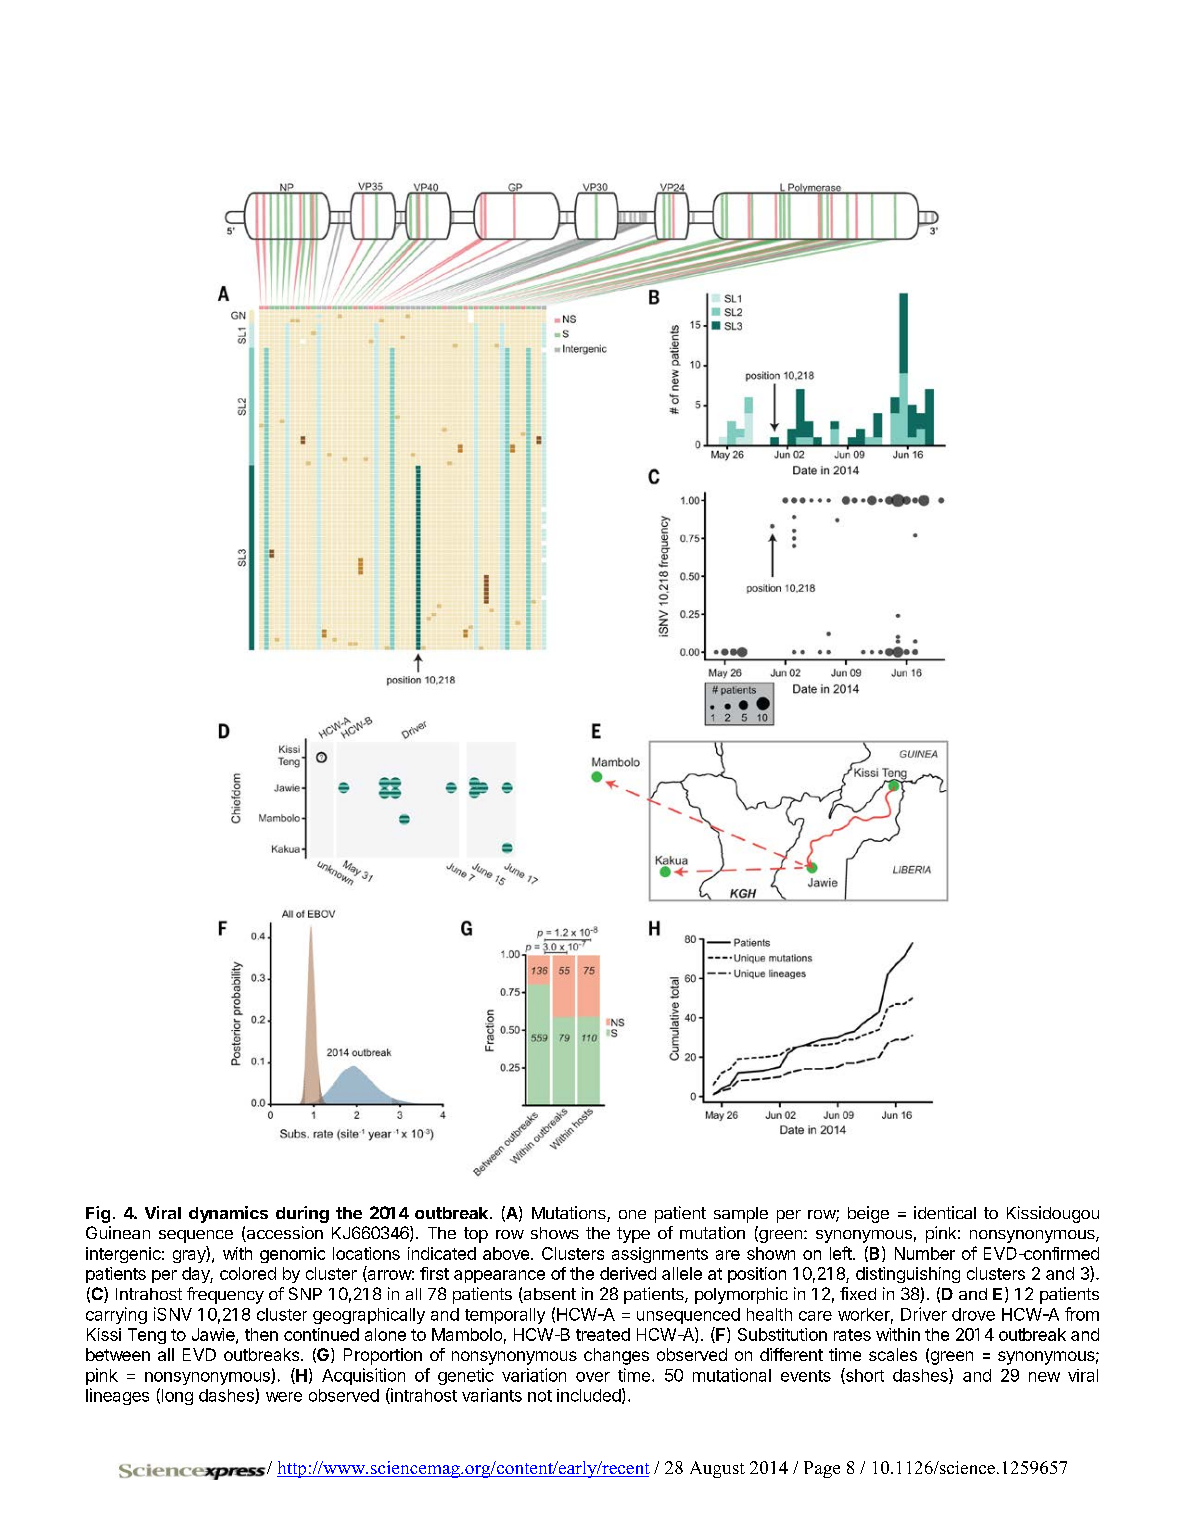 This document has height=1530, width=1183. What do you see at coordinates (603, 1334) in the document?
I see `treated` at bounding box center [603, 1334].
